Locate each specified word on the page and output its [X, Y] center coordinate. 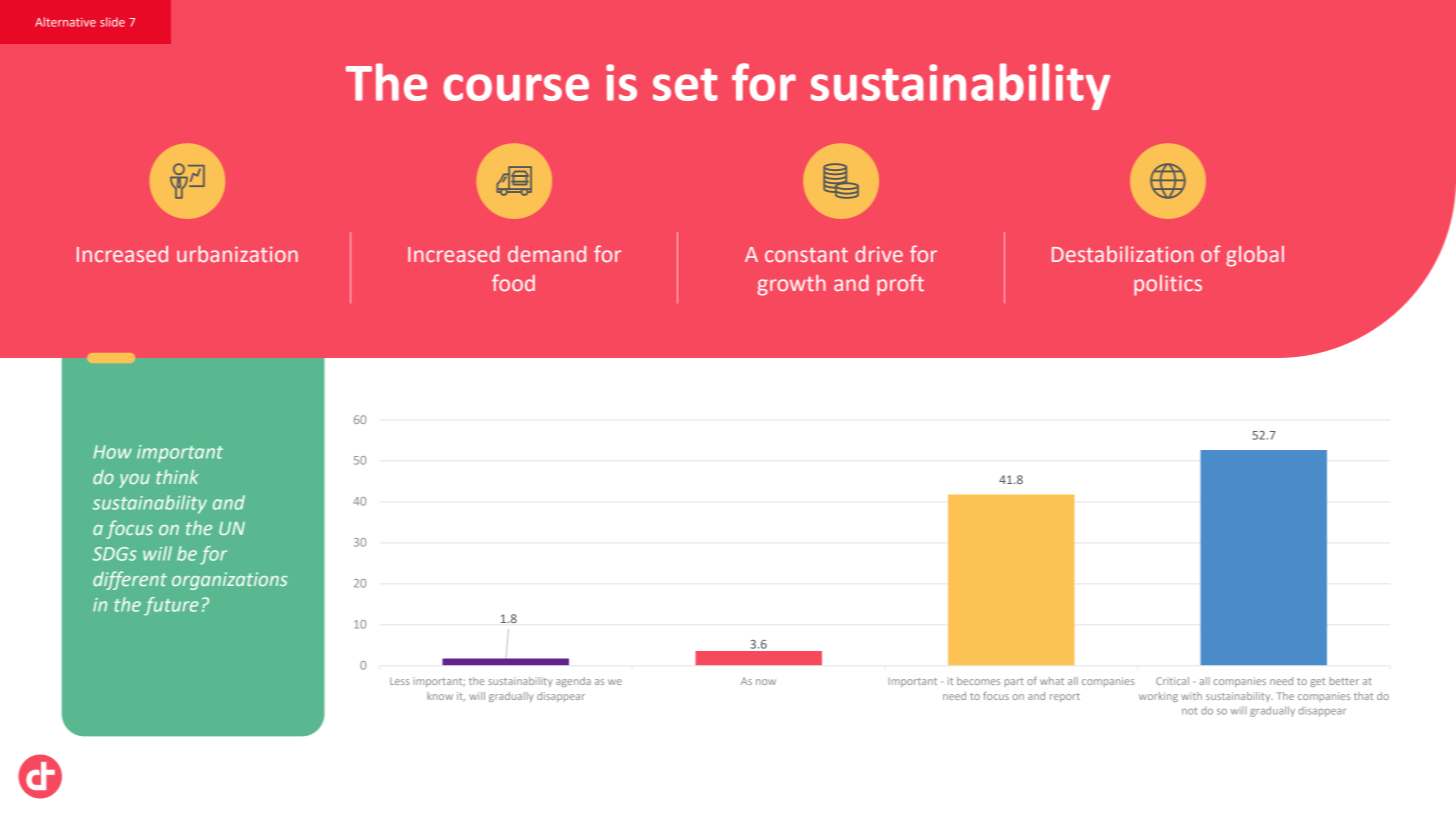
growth [791, 285]
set [685, 84]
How [112, 452]
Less [399, 681]
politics [1168, 285]
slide [112, 22]
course [516, 87]
